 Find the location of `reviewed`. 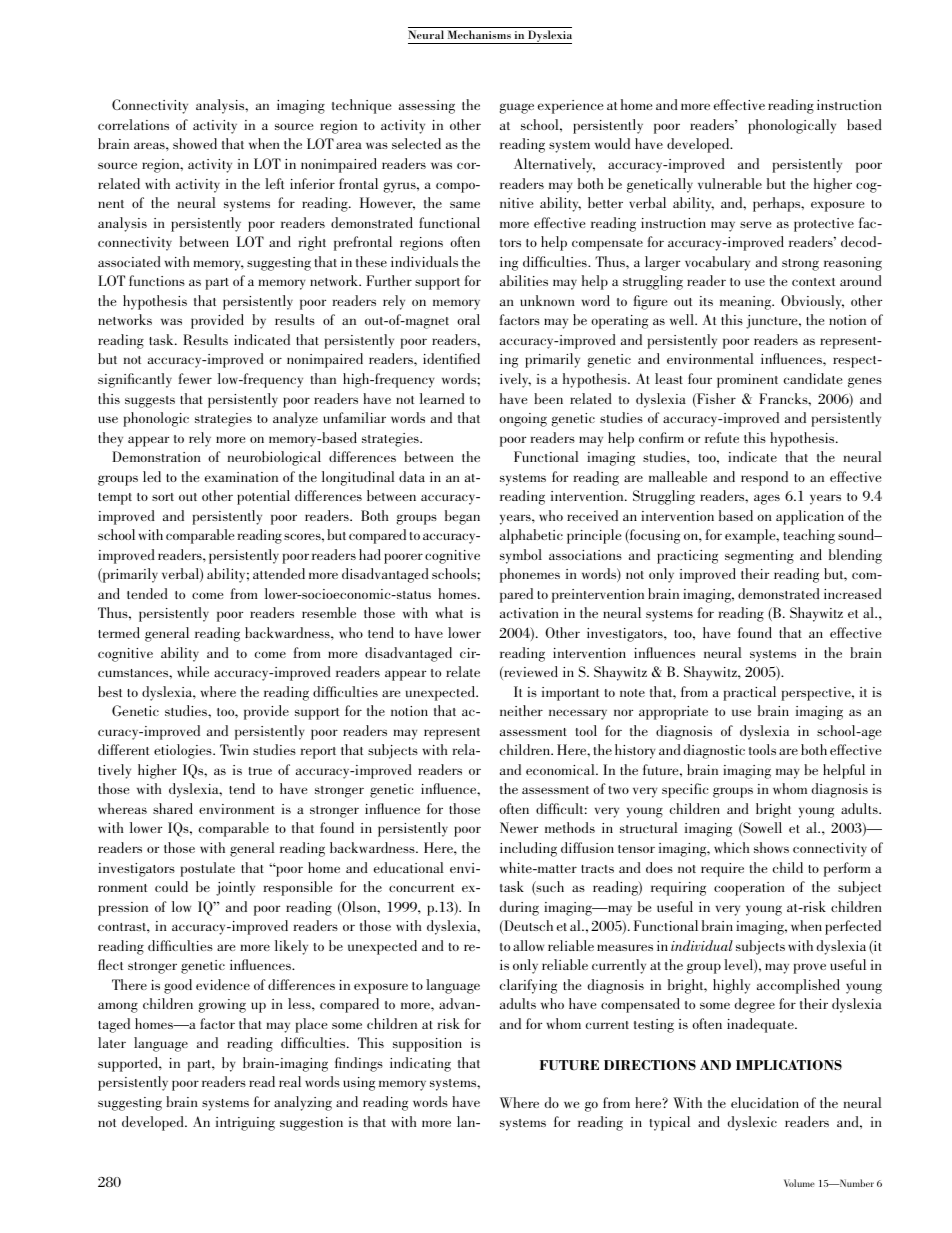

reviewed is located at coordinates (530, 673).
